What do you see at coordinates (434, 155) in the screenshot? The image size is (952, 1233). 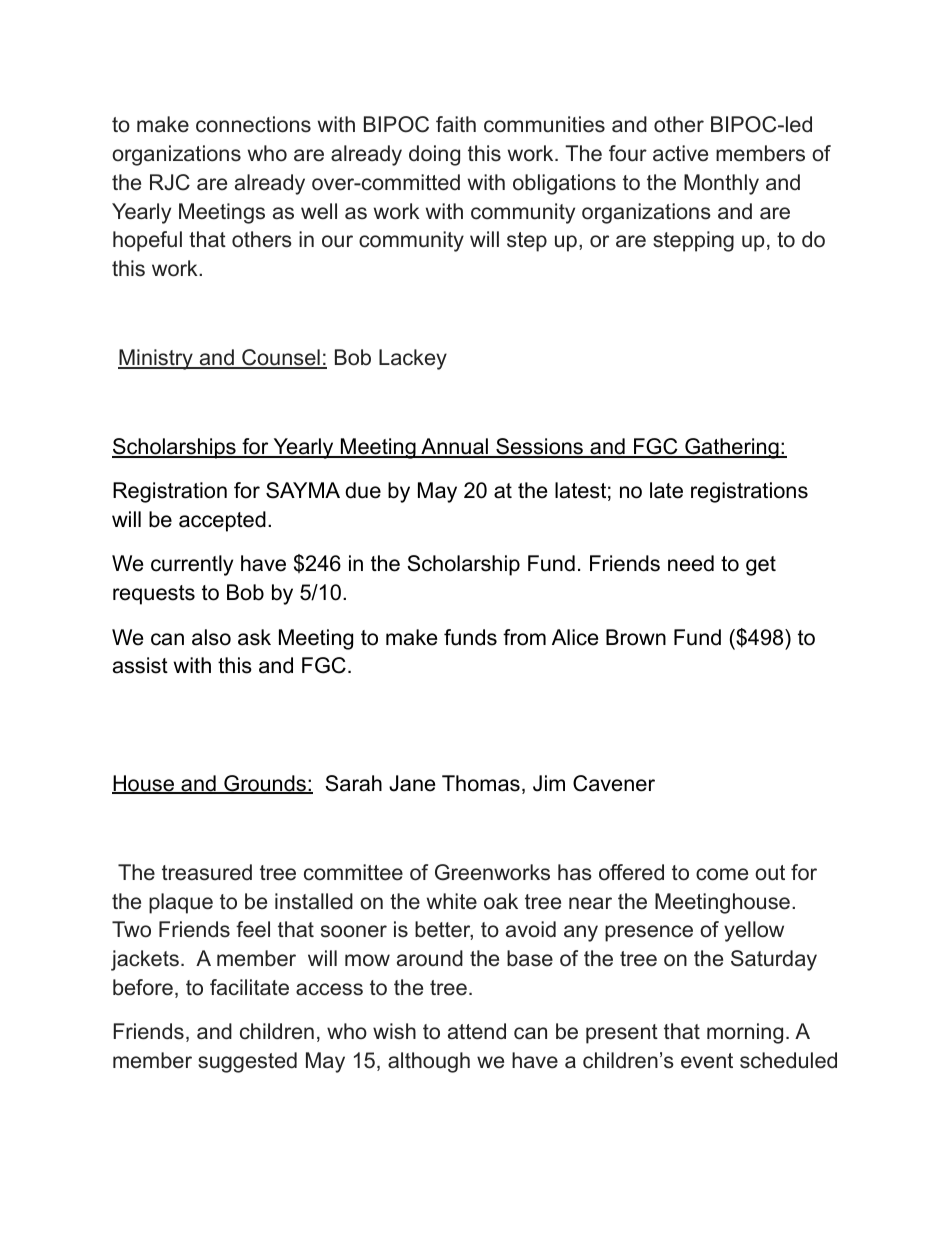 I see `doing` at bounding box center [434, 155].
